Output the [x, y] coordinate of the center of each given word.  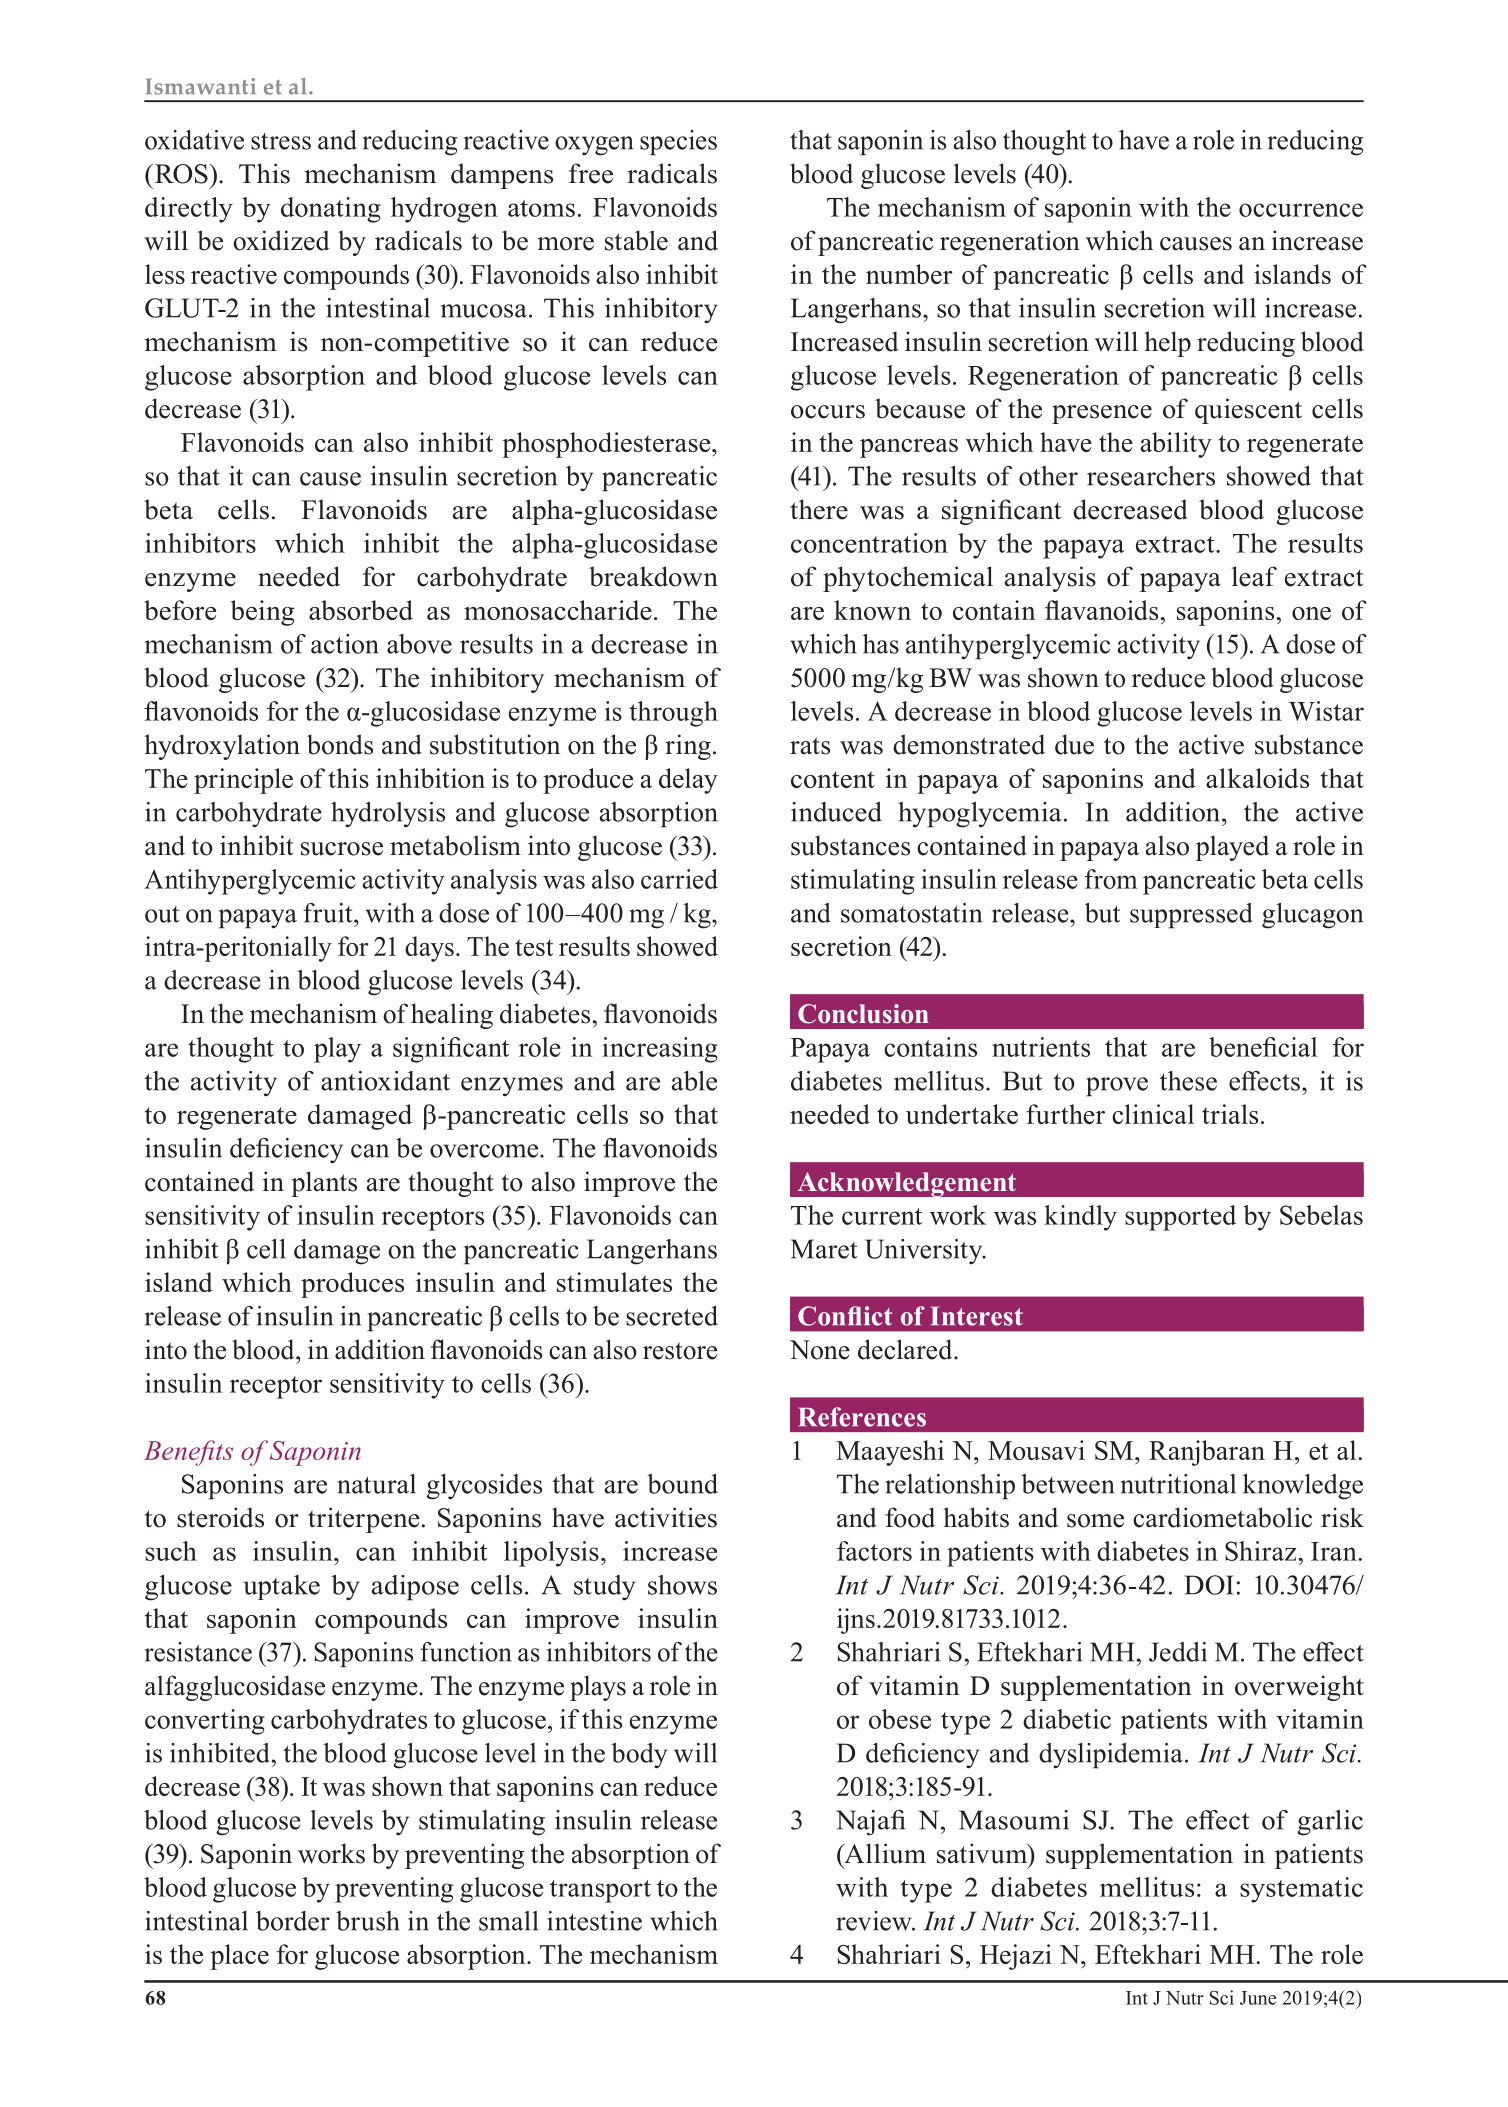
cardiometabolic [1222, 1517]
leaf [1254, 576]
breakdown [653, 576]
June [1258, 1998]
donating [331, 210]
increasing [660, 1050]
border [293, 1921]
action [345, 644]
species [678, 143]
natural [376, 1484]
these [1188, 1081]
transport [600, 1891]
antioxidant [385, 1081]
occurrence [1301, 210]
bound [682, 1484]
